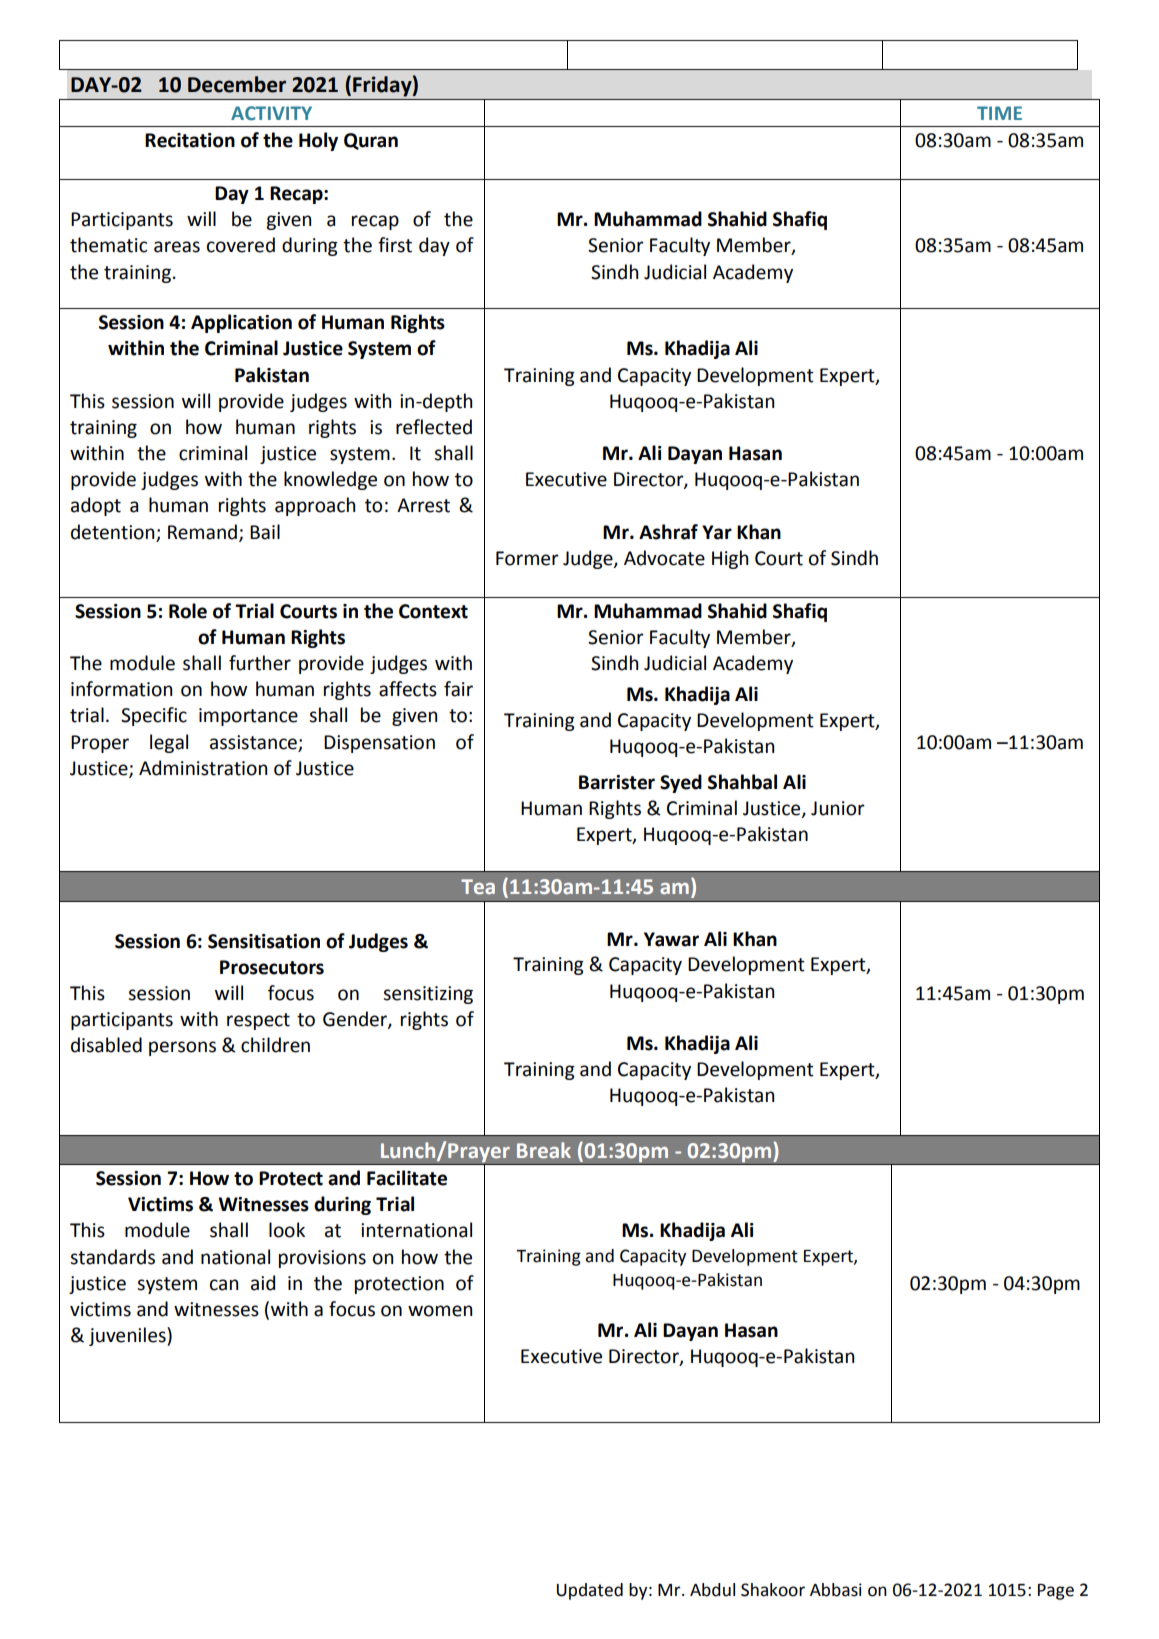  What do you see at coordinates (838, 808) in the page?
I see `Junior` at bounding box center [838, 808].
